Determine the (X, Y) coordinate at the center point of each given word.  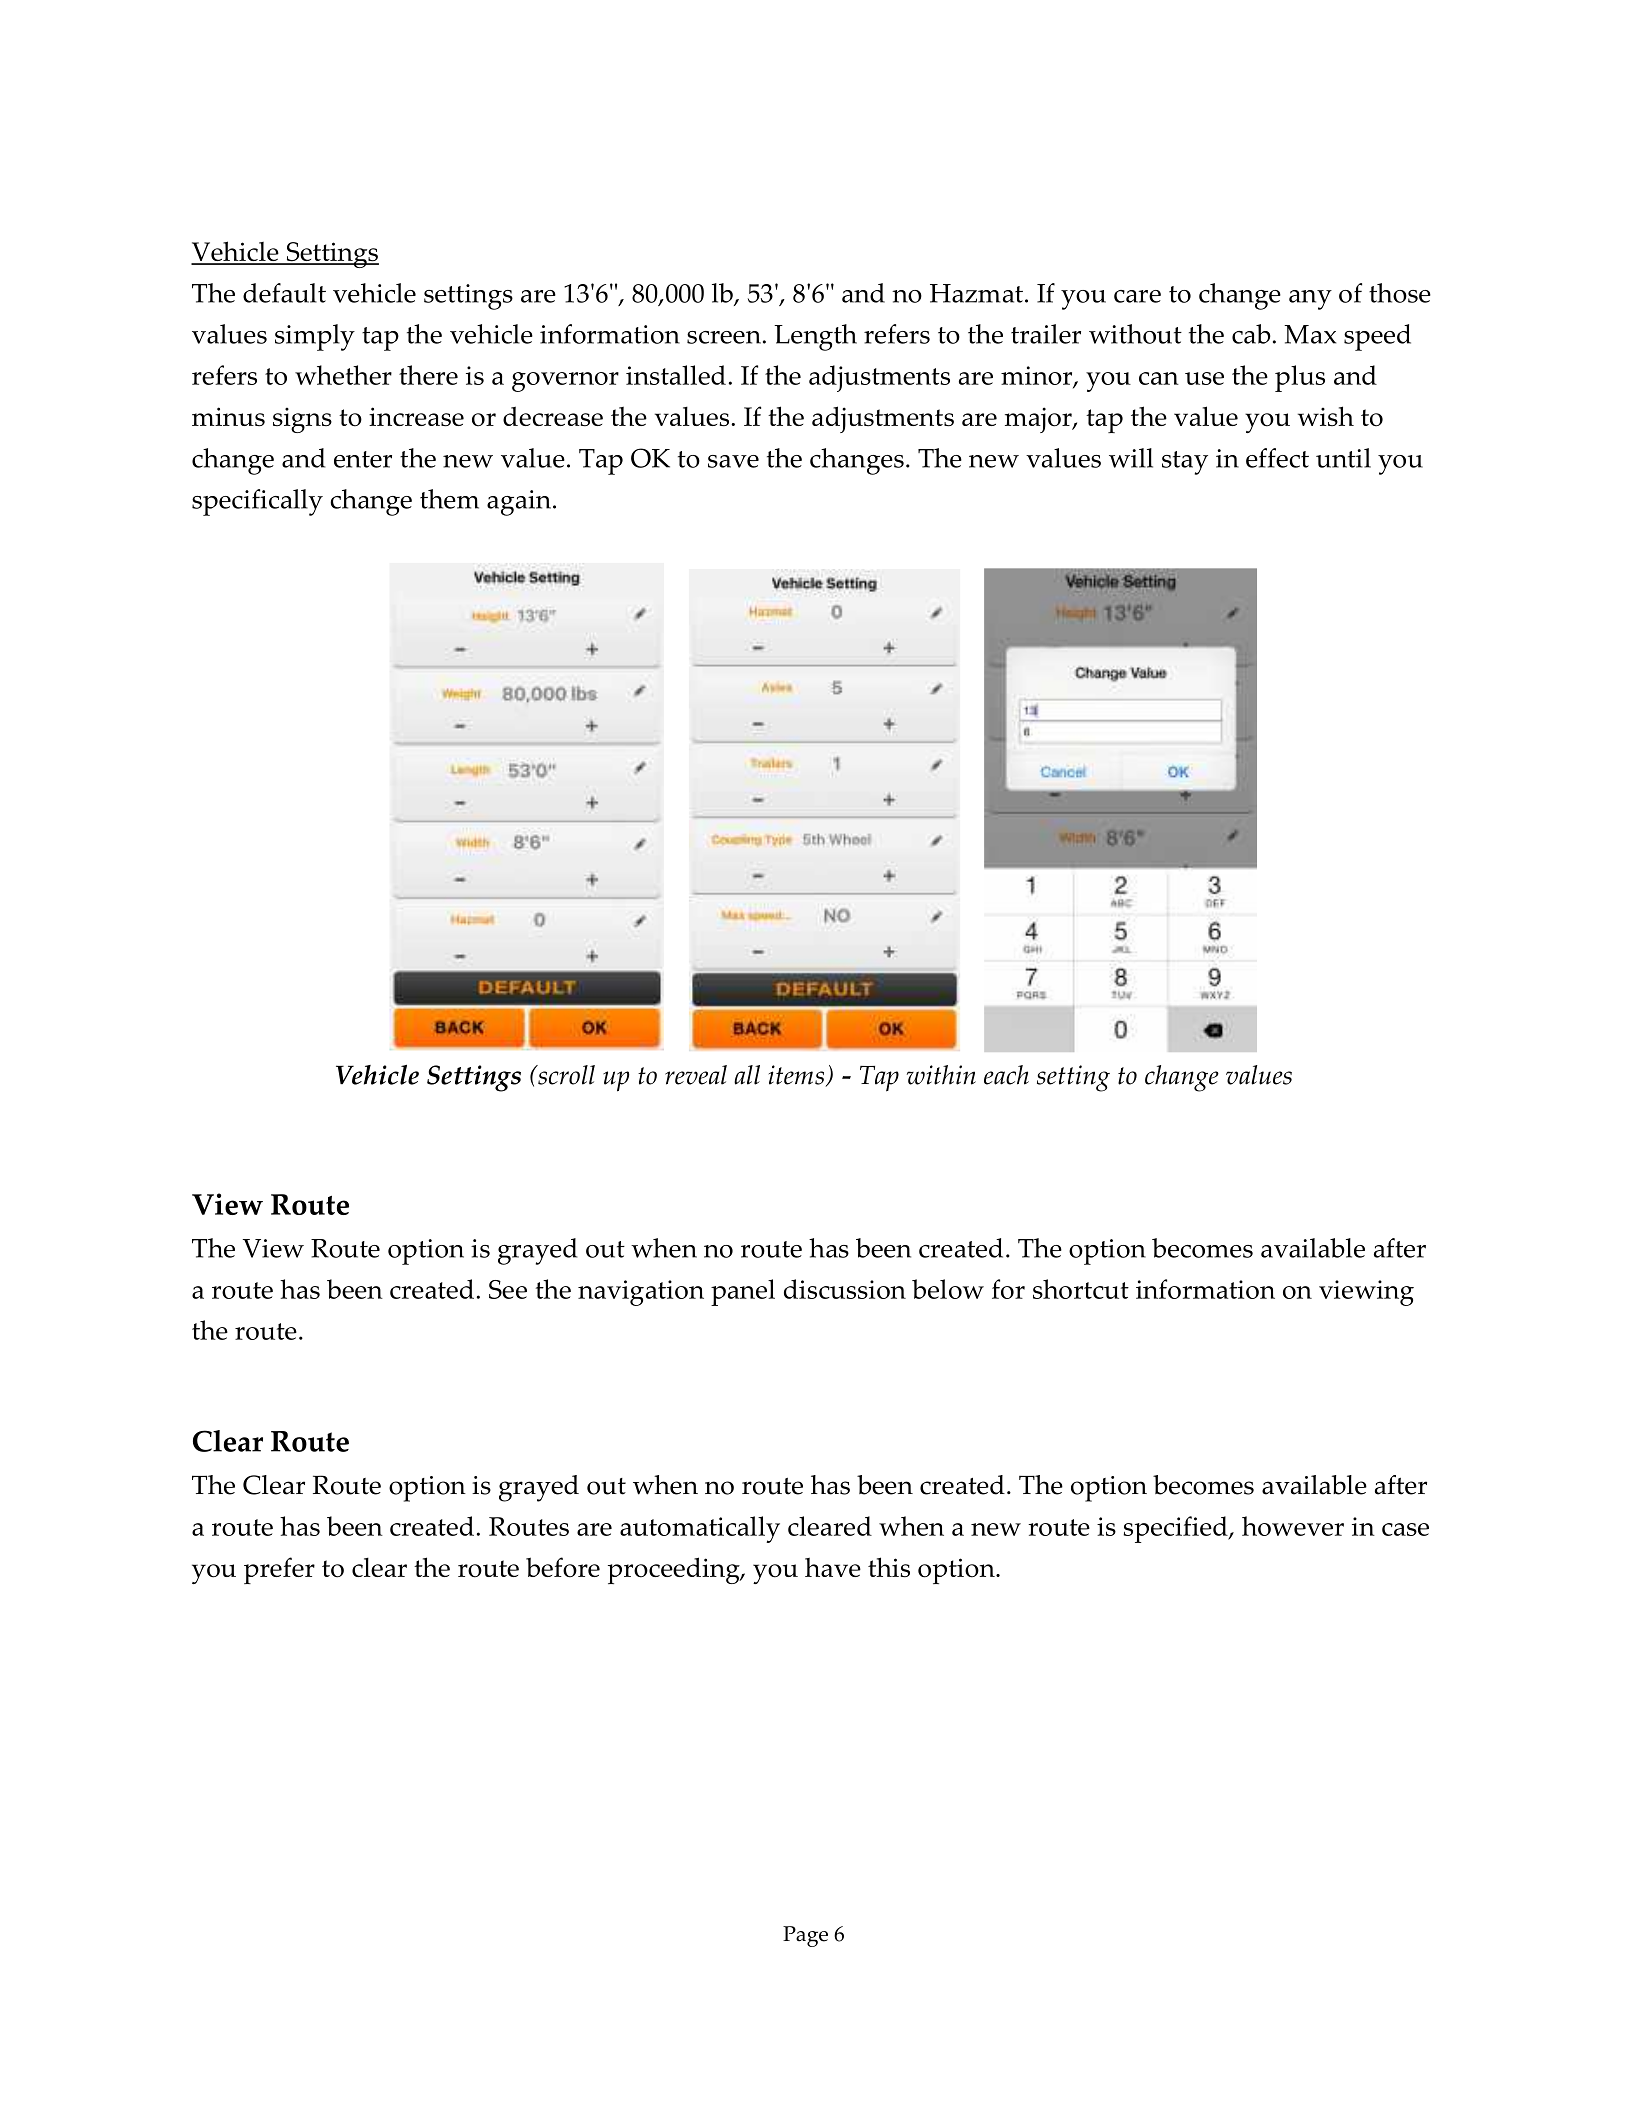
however (1293, 1526)
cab (1251, 334)
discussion (845, 1289)
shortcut (1081, 1289)
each (1006, 1075)
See (508, 1289)
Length (815, 337)
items (797, 1076)
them (449, 499)
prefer (279, 1570)
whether (343, 375)
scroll (565, 1075)
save (733, 461)
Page (805, 1936)
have (833, 1567)
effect (1277, 458)
